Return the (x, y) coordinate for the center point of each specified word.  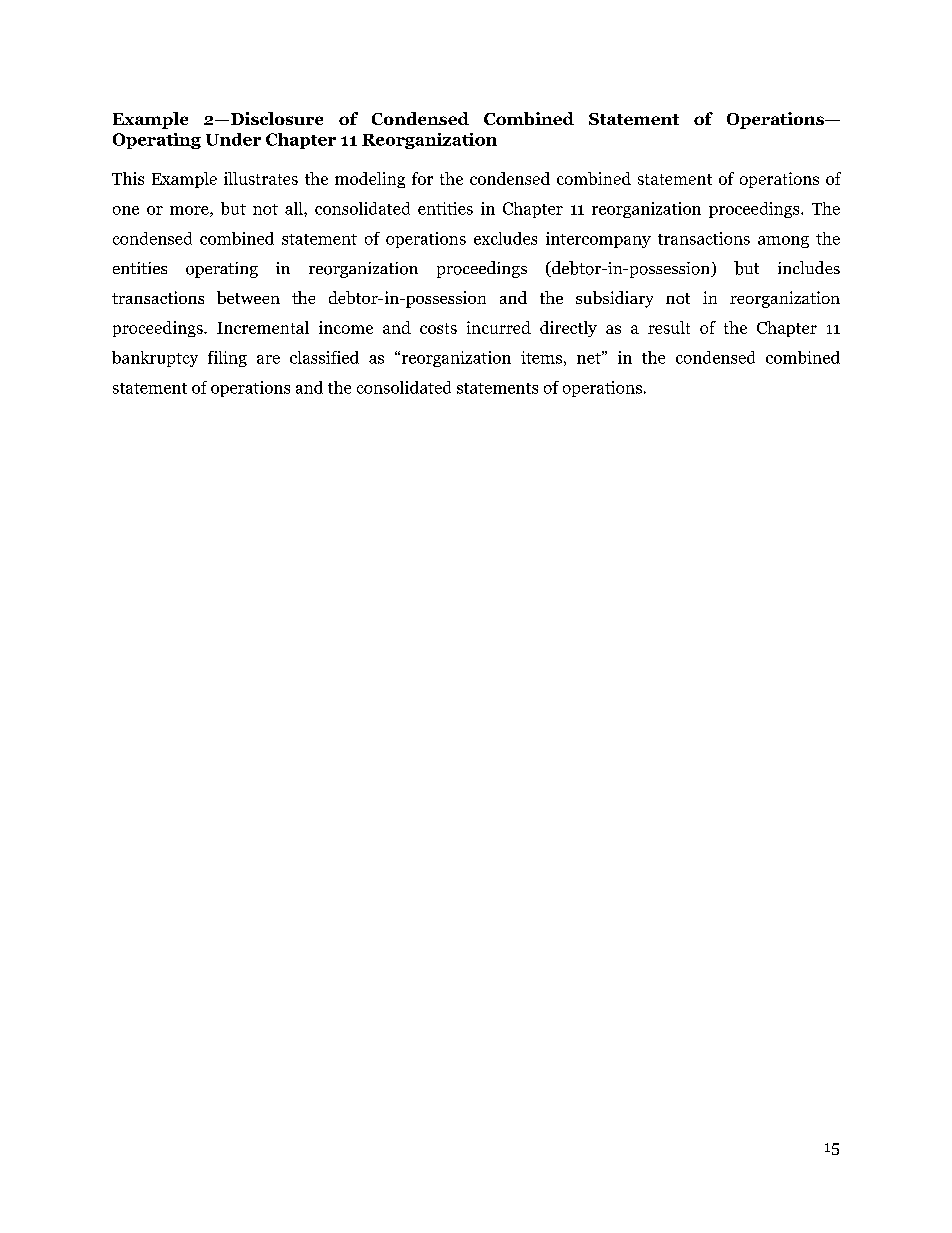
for (422, 178)
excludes (505, 238)
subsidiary (614, 299)
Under (233, 139)
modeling (370, 180)
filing (227, 359)
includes (809, 267)
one (126, 210)
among (783, 242)
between (248, 297)
